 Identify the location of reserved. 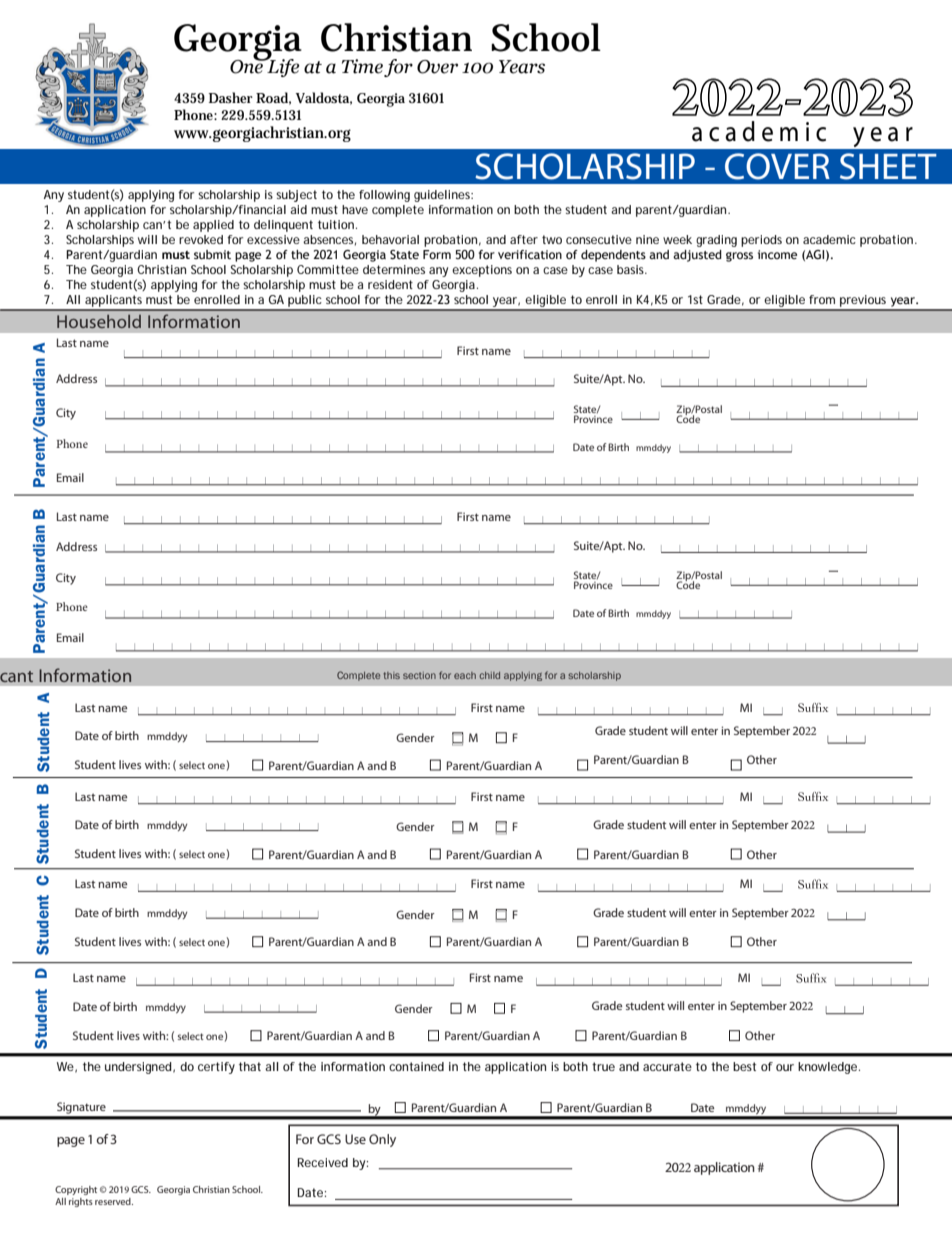
(114, 1201).
